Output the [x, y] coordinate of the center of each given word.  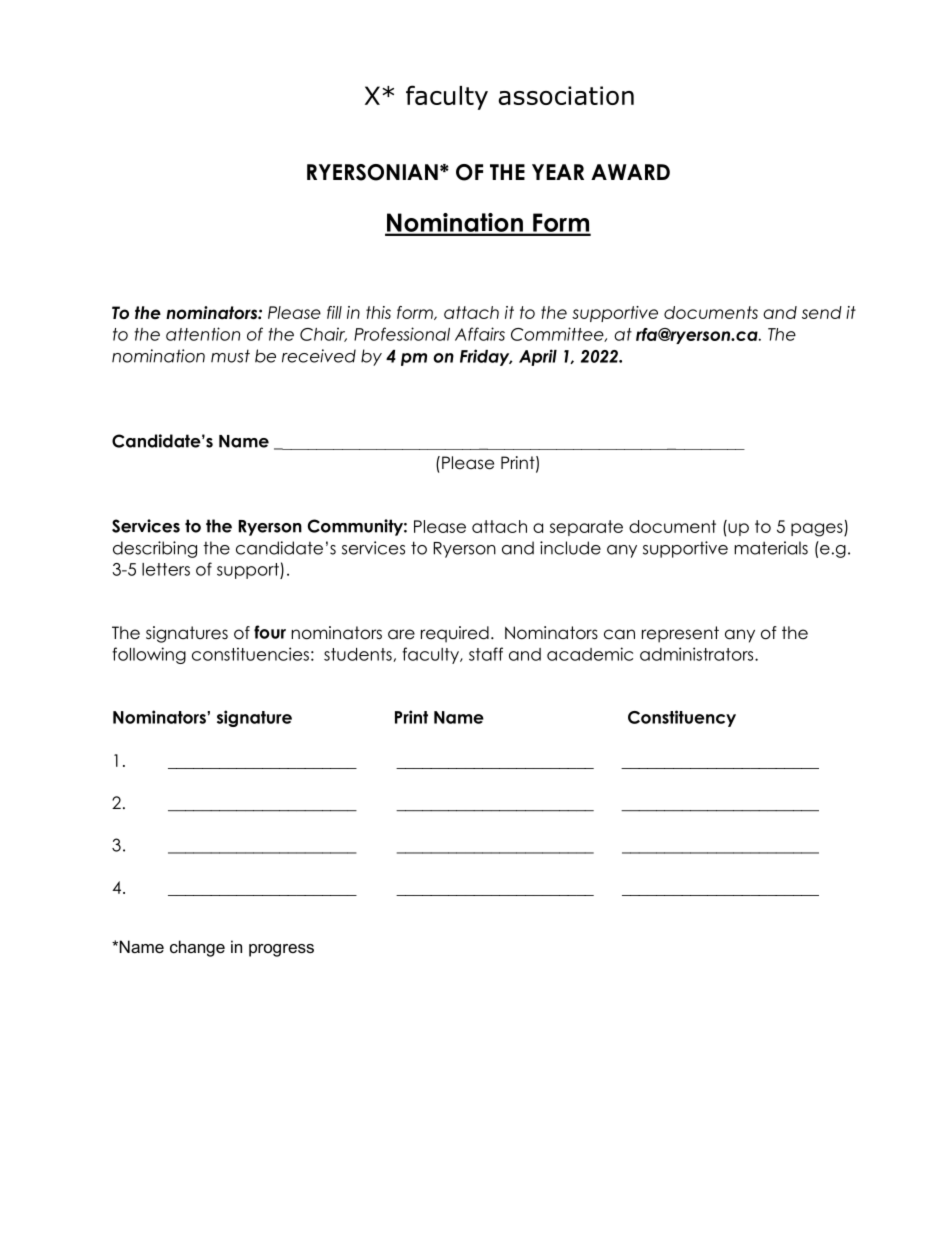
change [197, 948]
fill [334, 312]
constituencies [250, 654]
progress [281, 950]
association [566, 95]
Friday [486, 357]
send [822, 312]
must [230, 356]
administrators [698, 654]
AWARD [630, 172]
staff [486, 654]
